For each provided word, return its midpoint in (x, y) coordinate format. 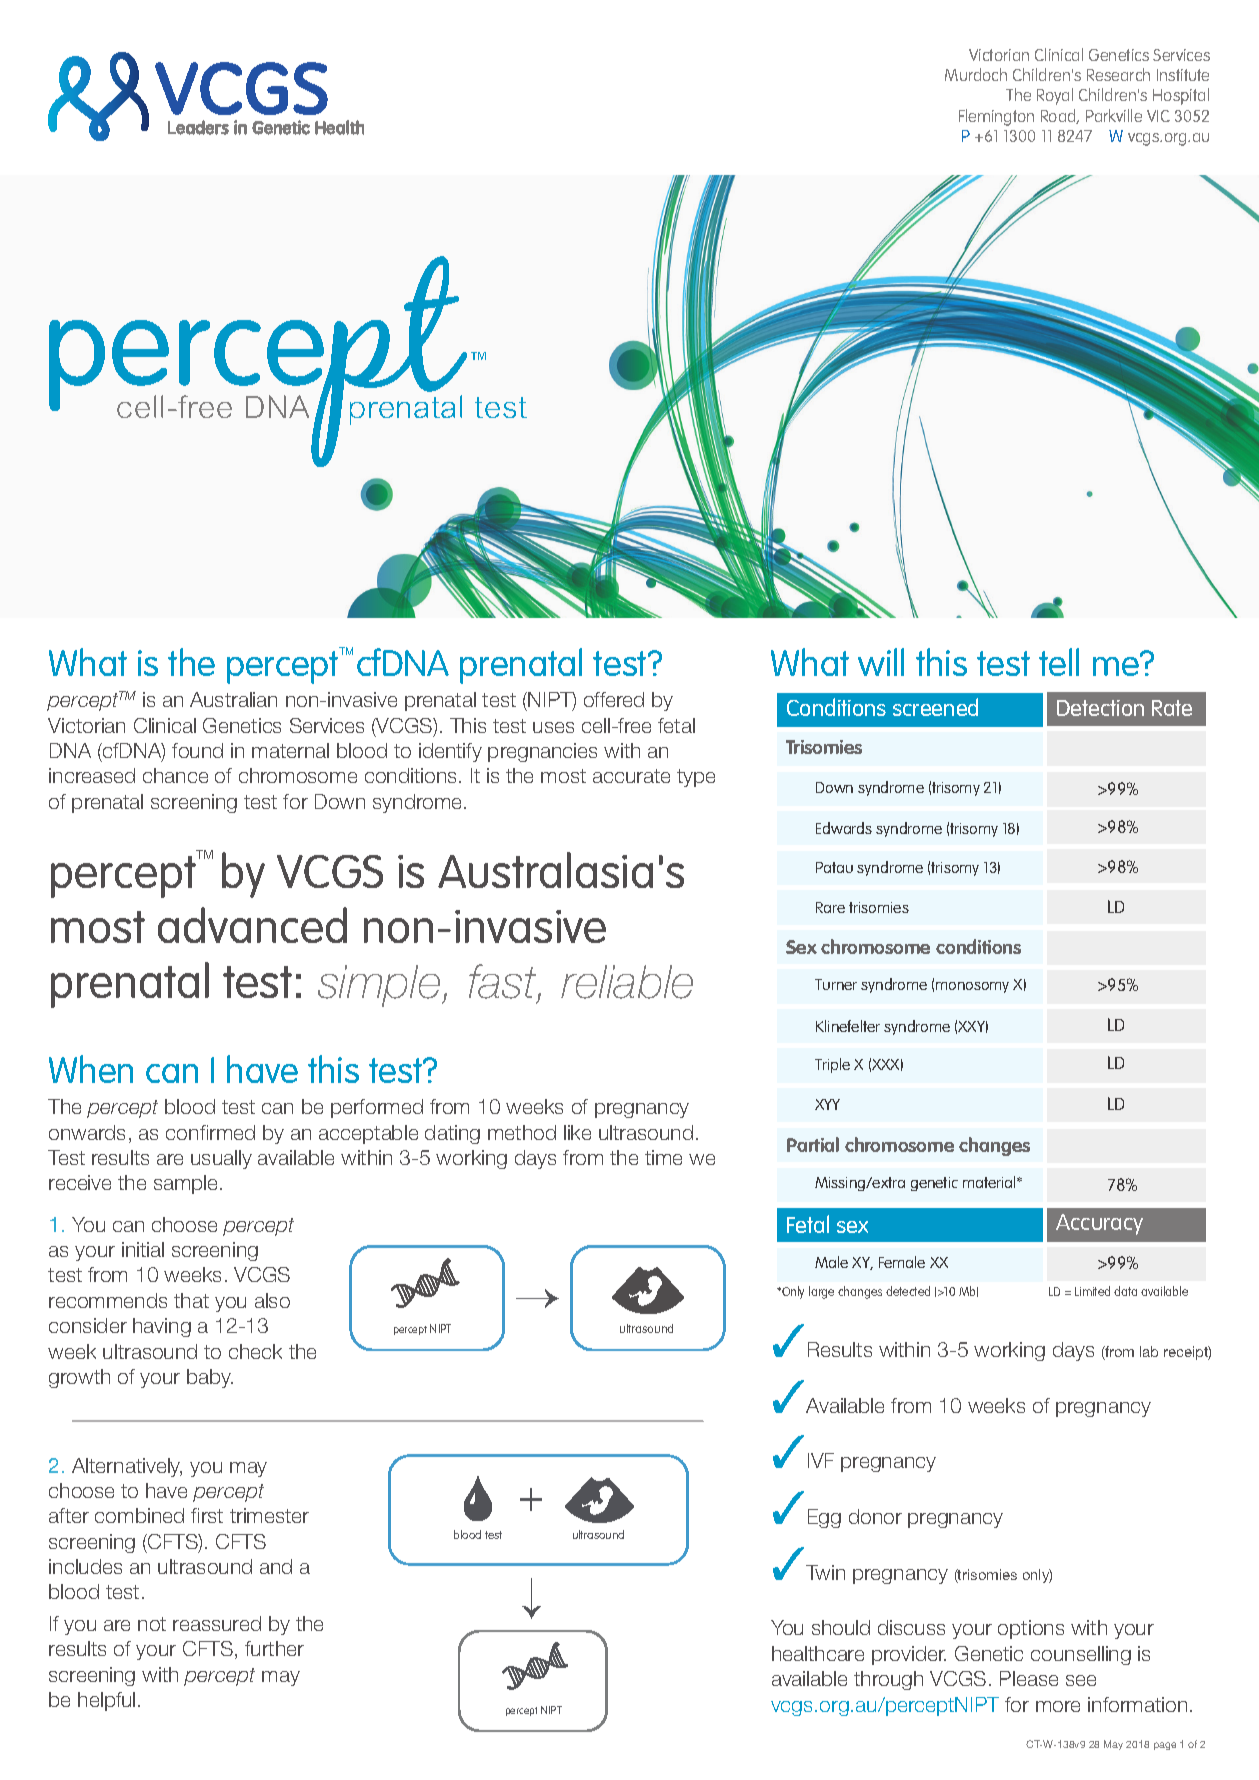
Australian (233, 699)
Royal (1055, 96)
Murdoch (976, 74)
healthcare (818, 1653)
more (1058, 1706)
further (274, 1648)
